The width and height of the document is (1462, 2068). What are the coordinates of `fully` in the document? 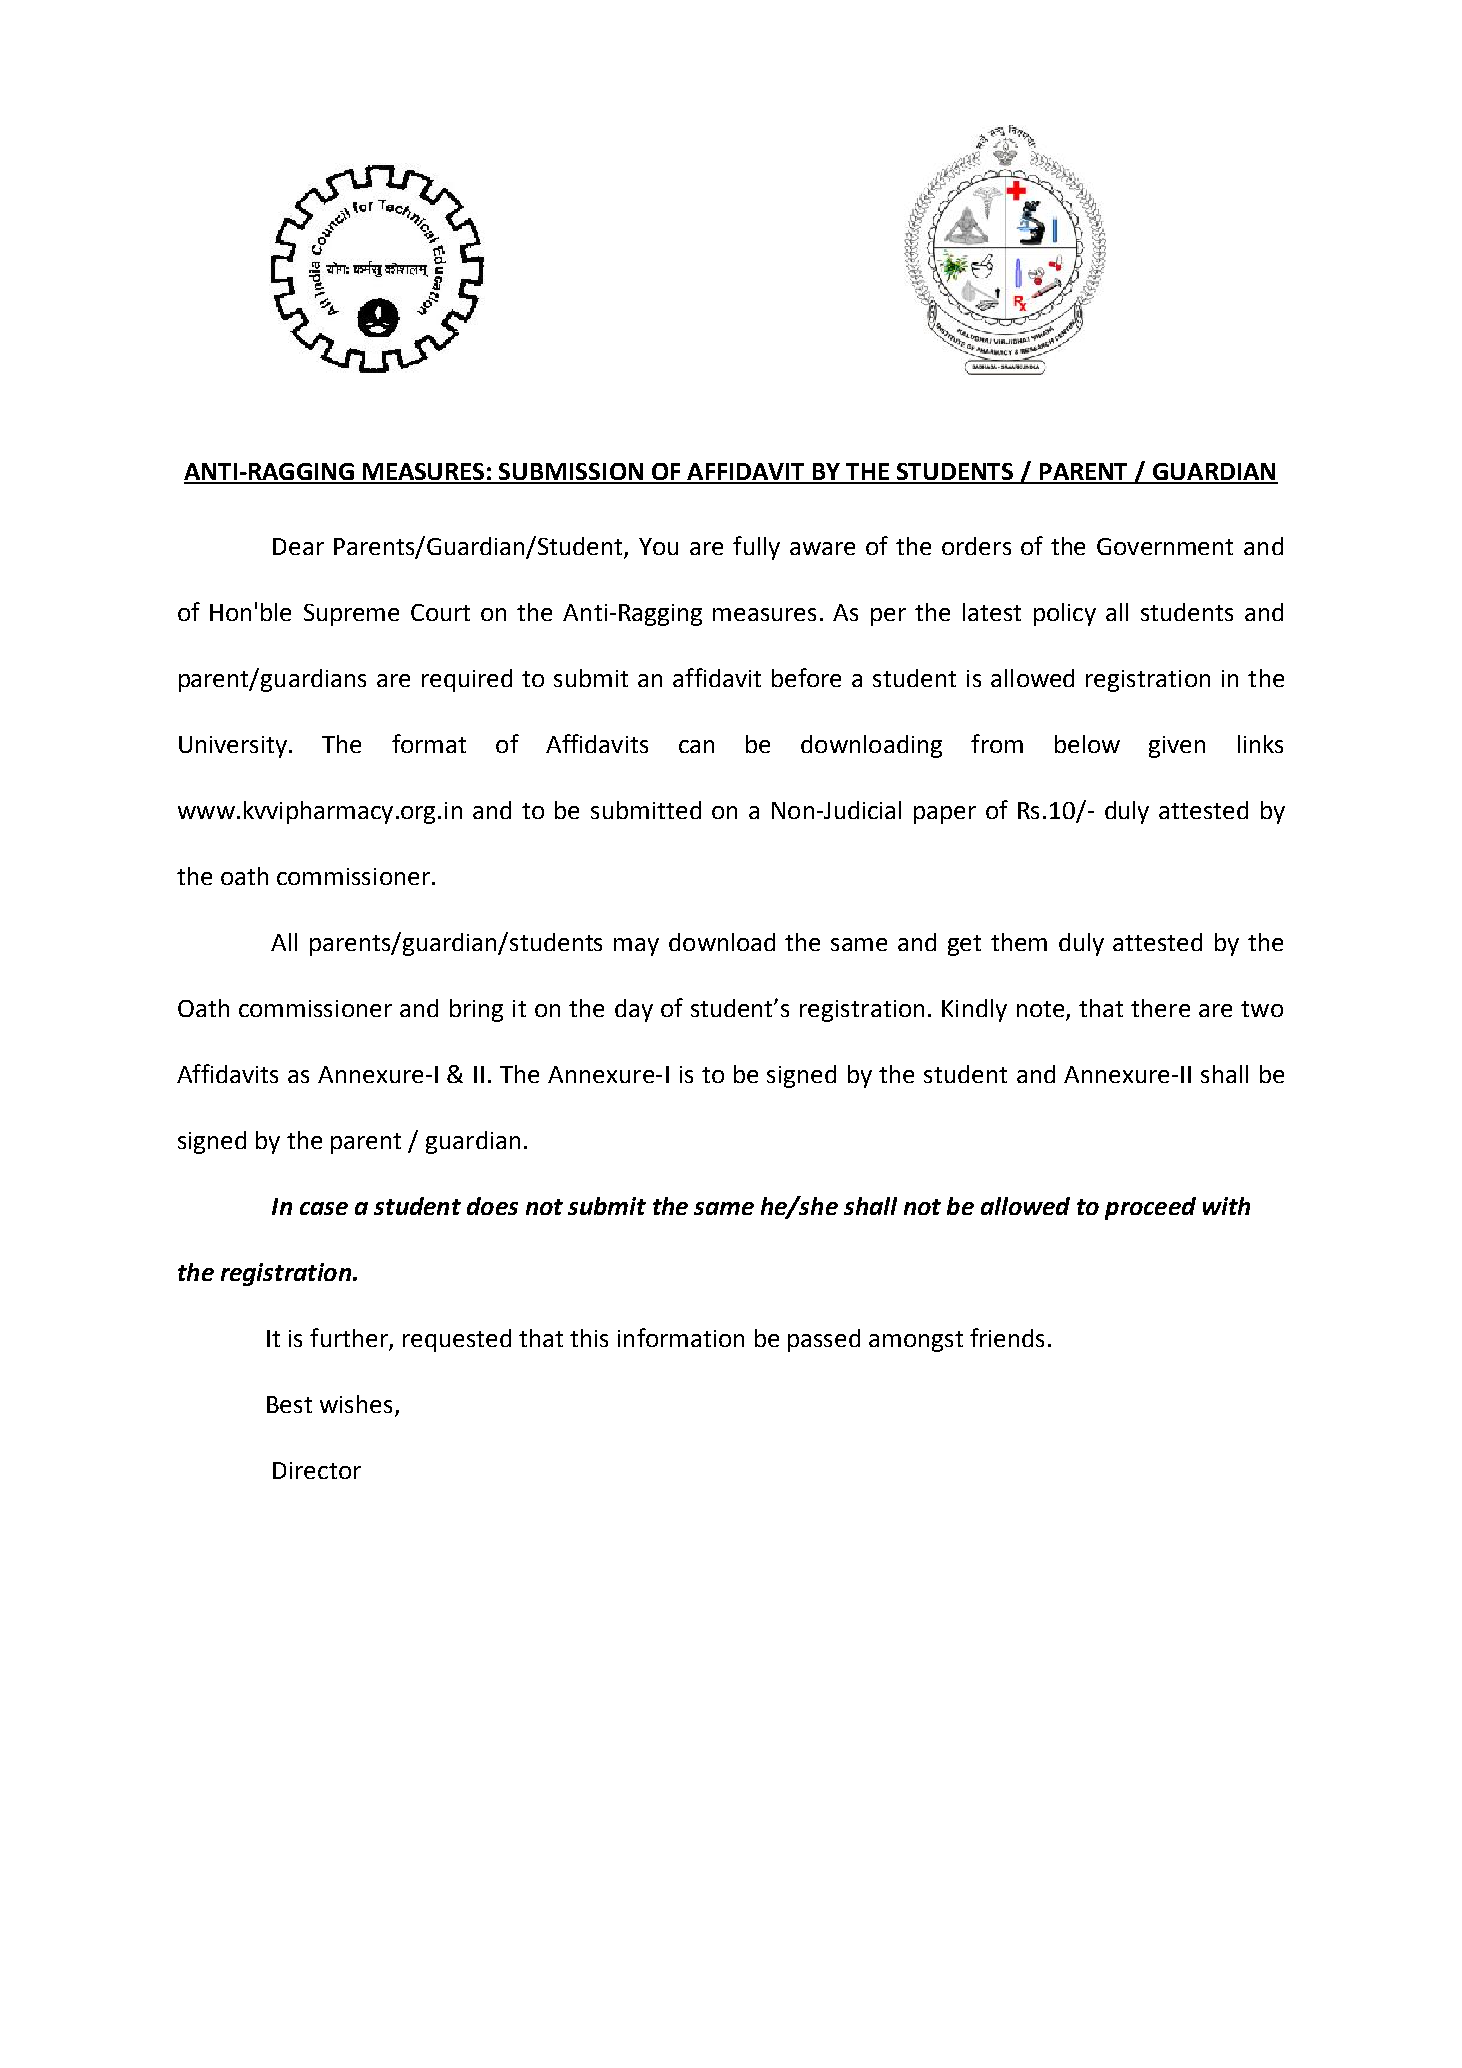 It's located at (756, 548).
